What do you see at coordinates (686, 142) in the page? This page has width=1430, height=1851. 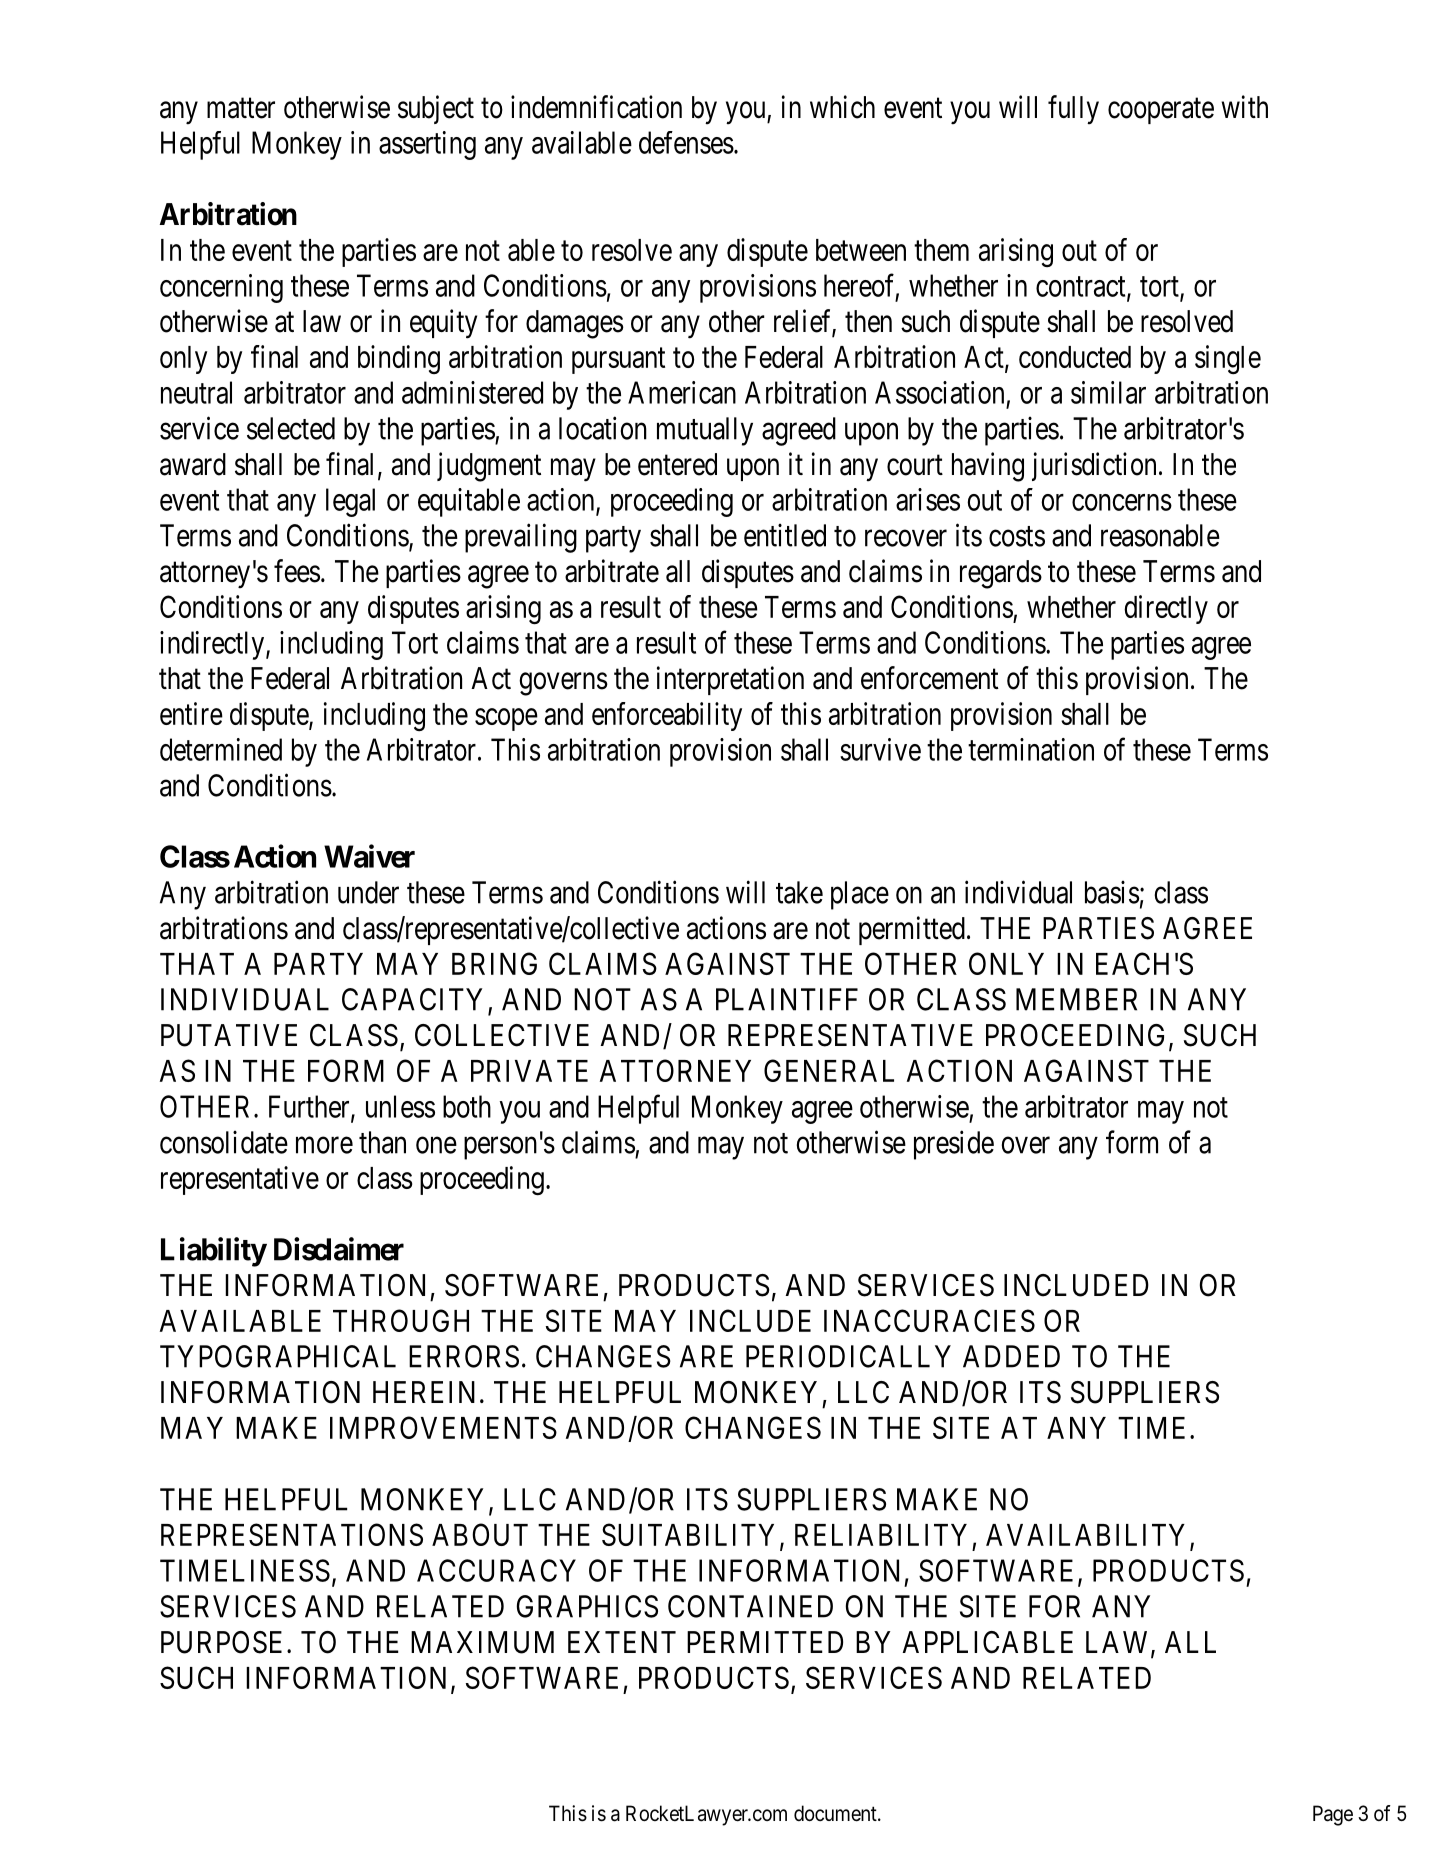 I see `defenses` at bounding box center [686, 142].
